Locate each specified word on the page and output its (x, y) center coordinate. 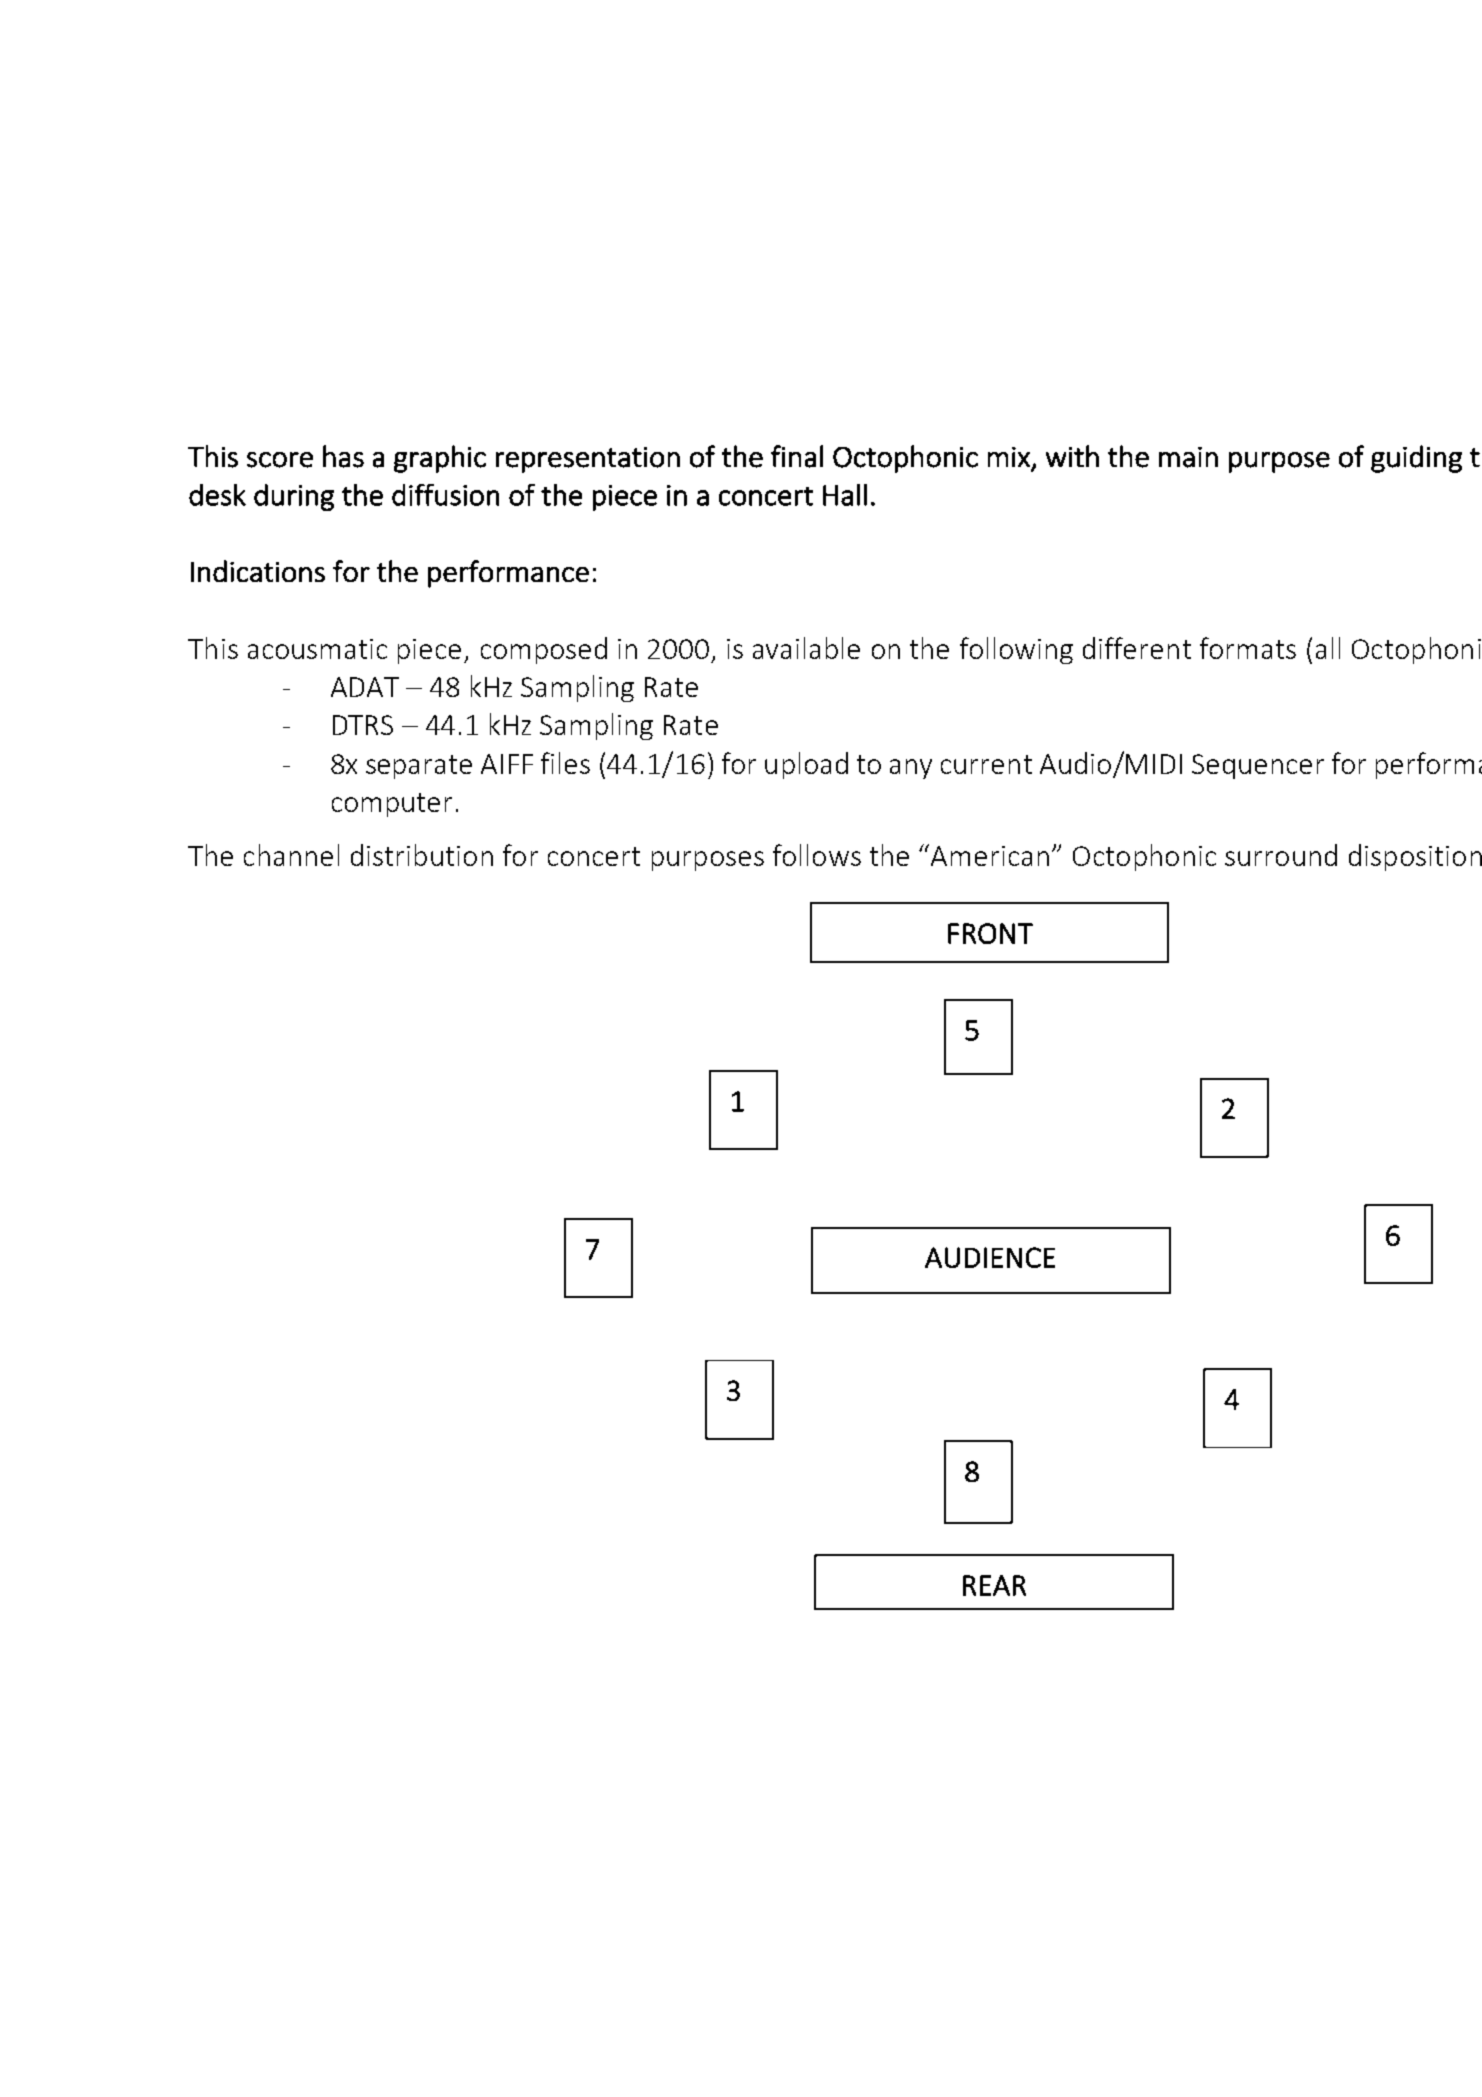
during (294, 497)
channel (291, 855)
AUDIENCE (990, 1257)
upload (806, 765)
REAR (994, 1585)
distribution (422, 855)
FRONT (990, 933)
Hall (845, 495)
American (990, 856)
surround (1281, 855)
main (1188, 457)
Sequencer (1258, 766)
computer (392, 805)
